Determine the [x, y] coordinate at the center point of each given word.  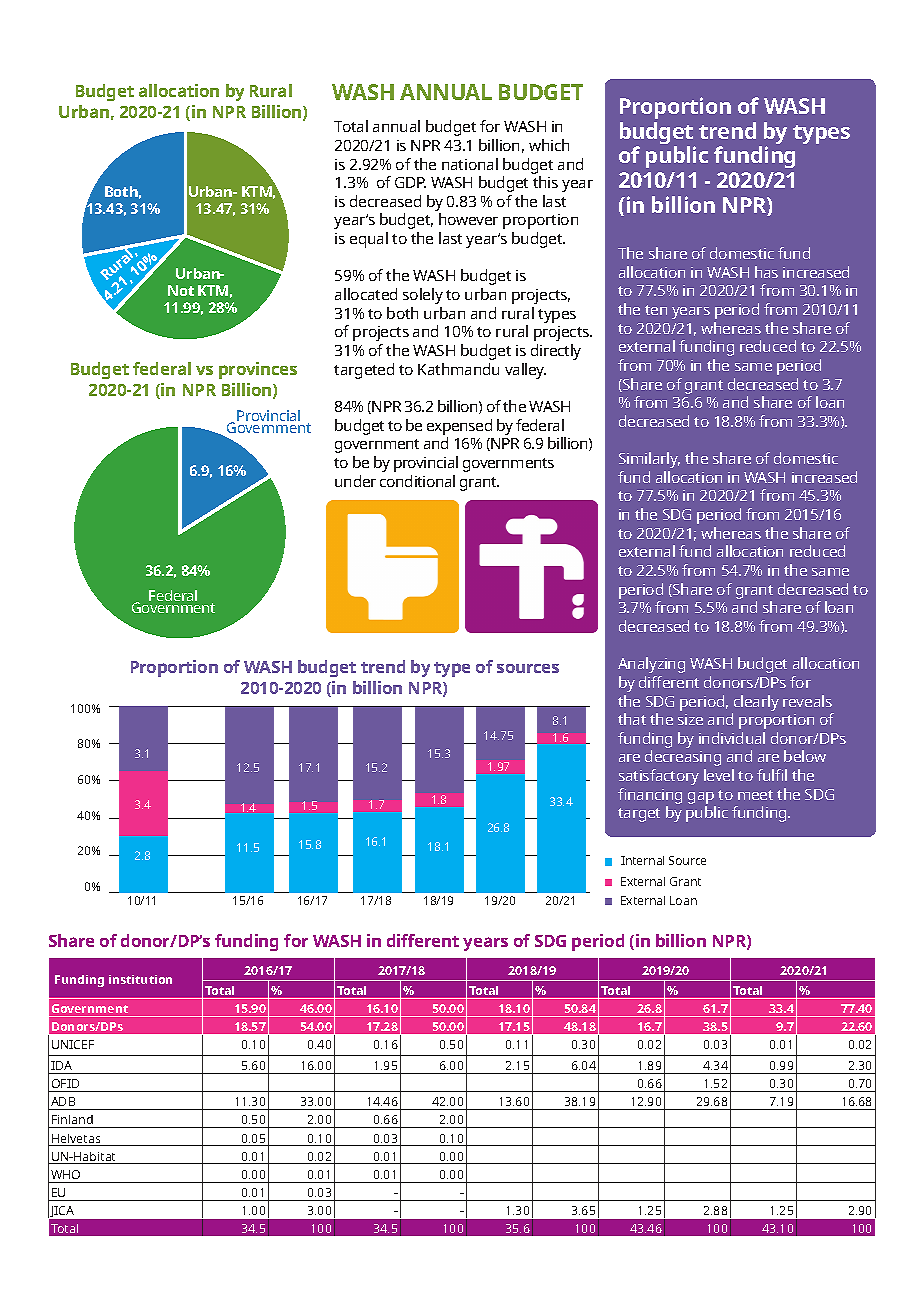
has [766, 272]
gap [701, 798]
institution [140, 979]
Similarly [649, 460]
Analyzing [651, 665]
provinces [258, 370]
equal [369, 240]
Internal [642, 860]
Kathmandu [458, 369]
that [632, 719]
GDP [410, 182]
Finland [72, 1121]
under [355, 481]
